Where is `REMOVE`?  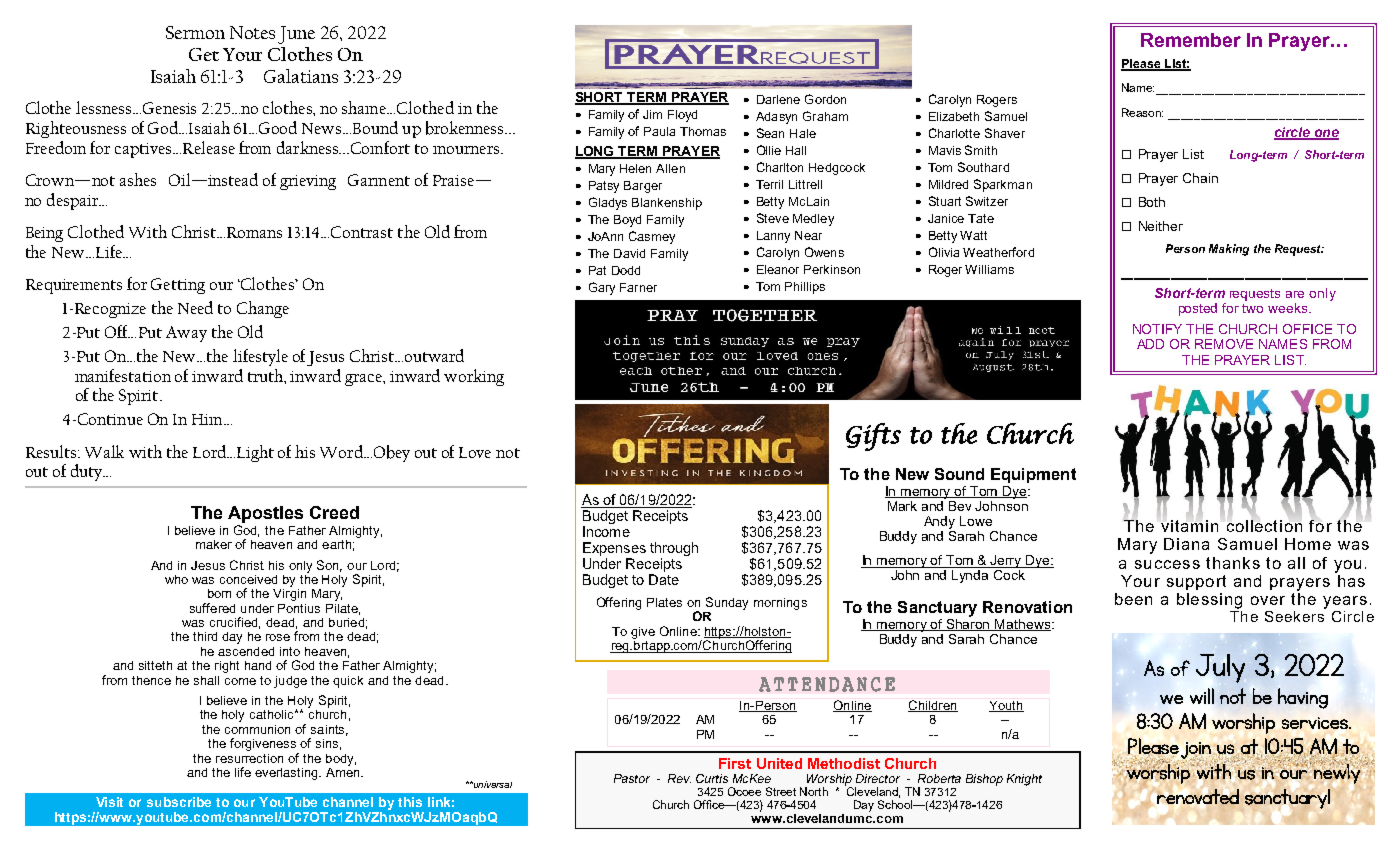
REMOVE is located at coordinates (1224, 344).
